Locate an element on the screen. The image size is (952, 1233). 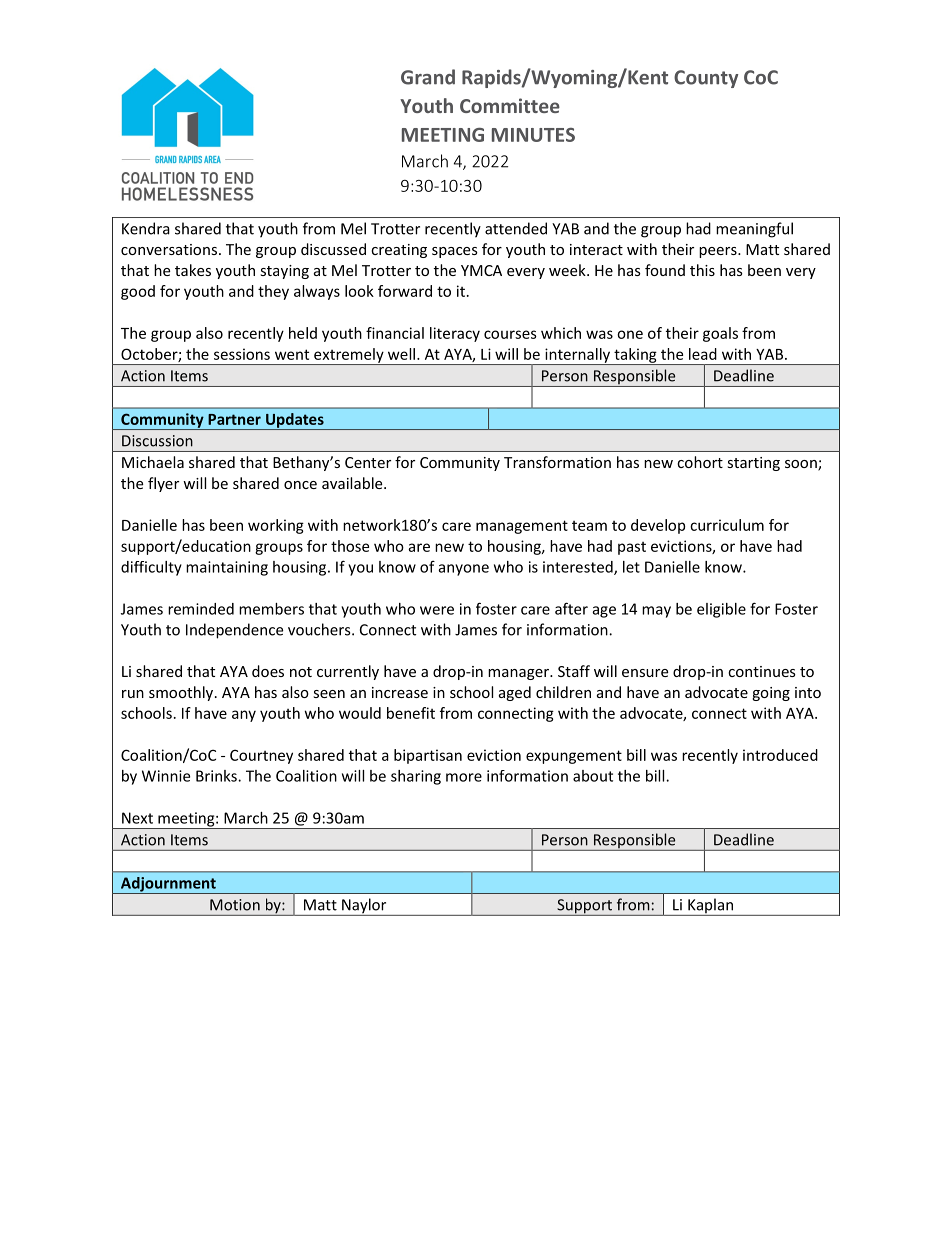
Motion is located at coordinates (235, 905).
